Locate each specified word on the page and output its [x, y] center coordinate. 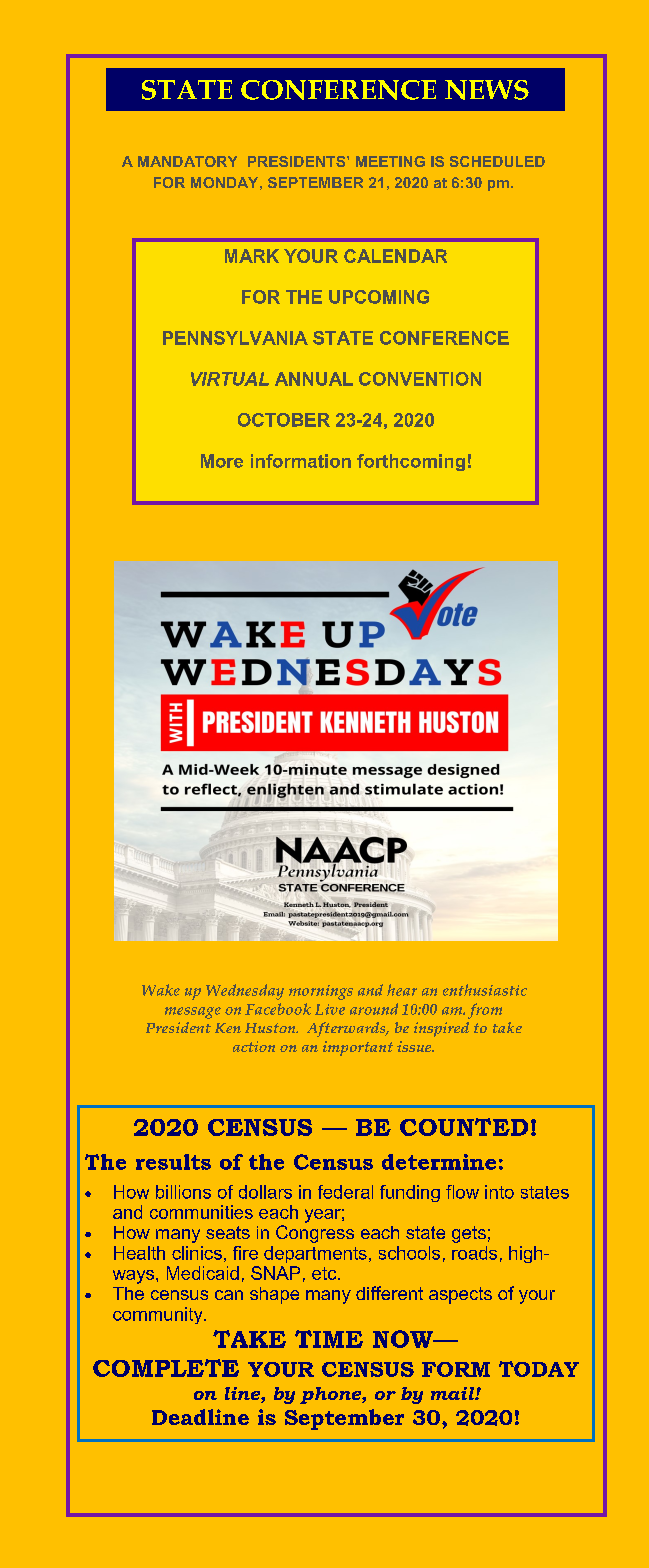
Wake [161, 990]
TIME [329, 1339]
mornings [321, 992]
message [193, 1013]
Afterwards [347, 1029]
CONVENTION [420, 379]
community [159, 1315]
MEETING [390, 161]
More [222, 461]
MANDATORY [187, 161]
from [485, 1011]
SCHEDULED [497, 161]
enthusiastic [485, 990]
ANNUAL [314, 379]
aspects [460, 1295]
